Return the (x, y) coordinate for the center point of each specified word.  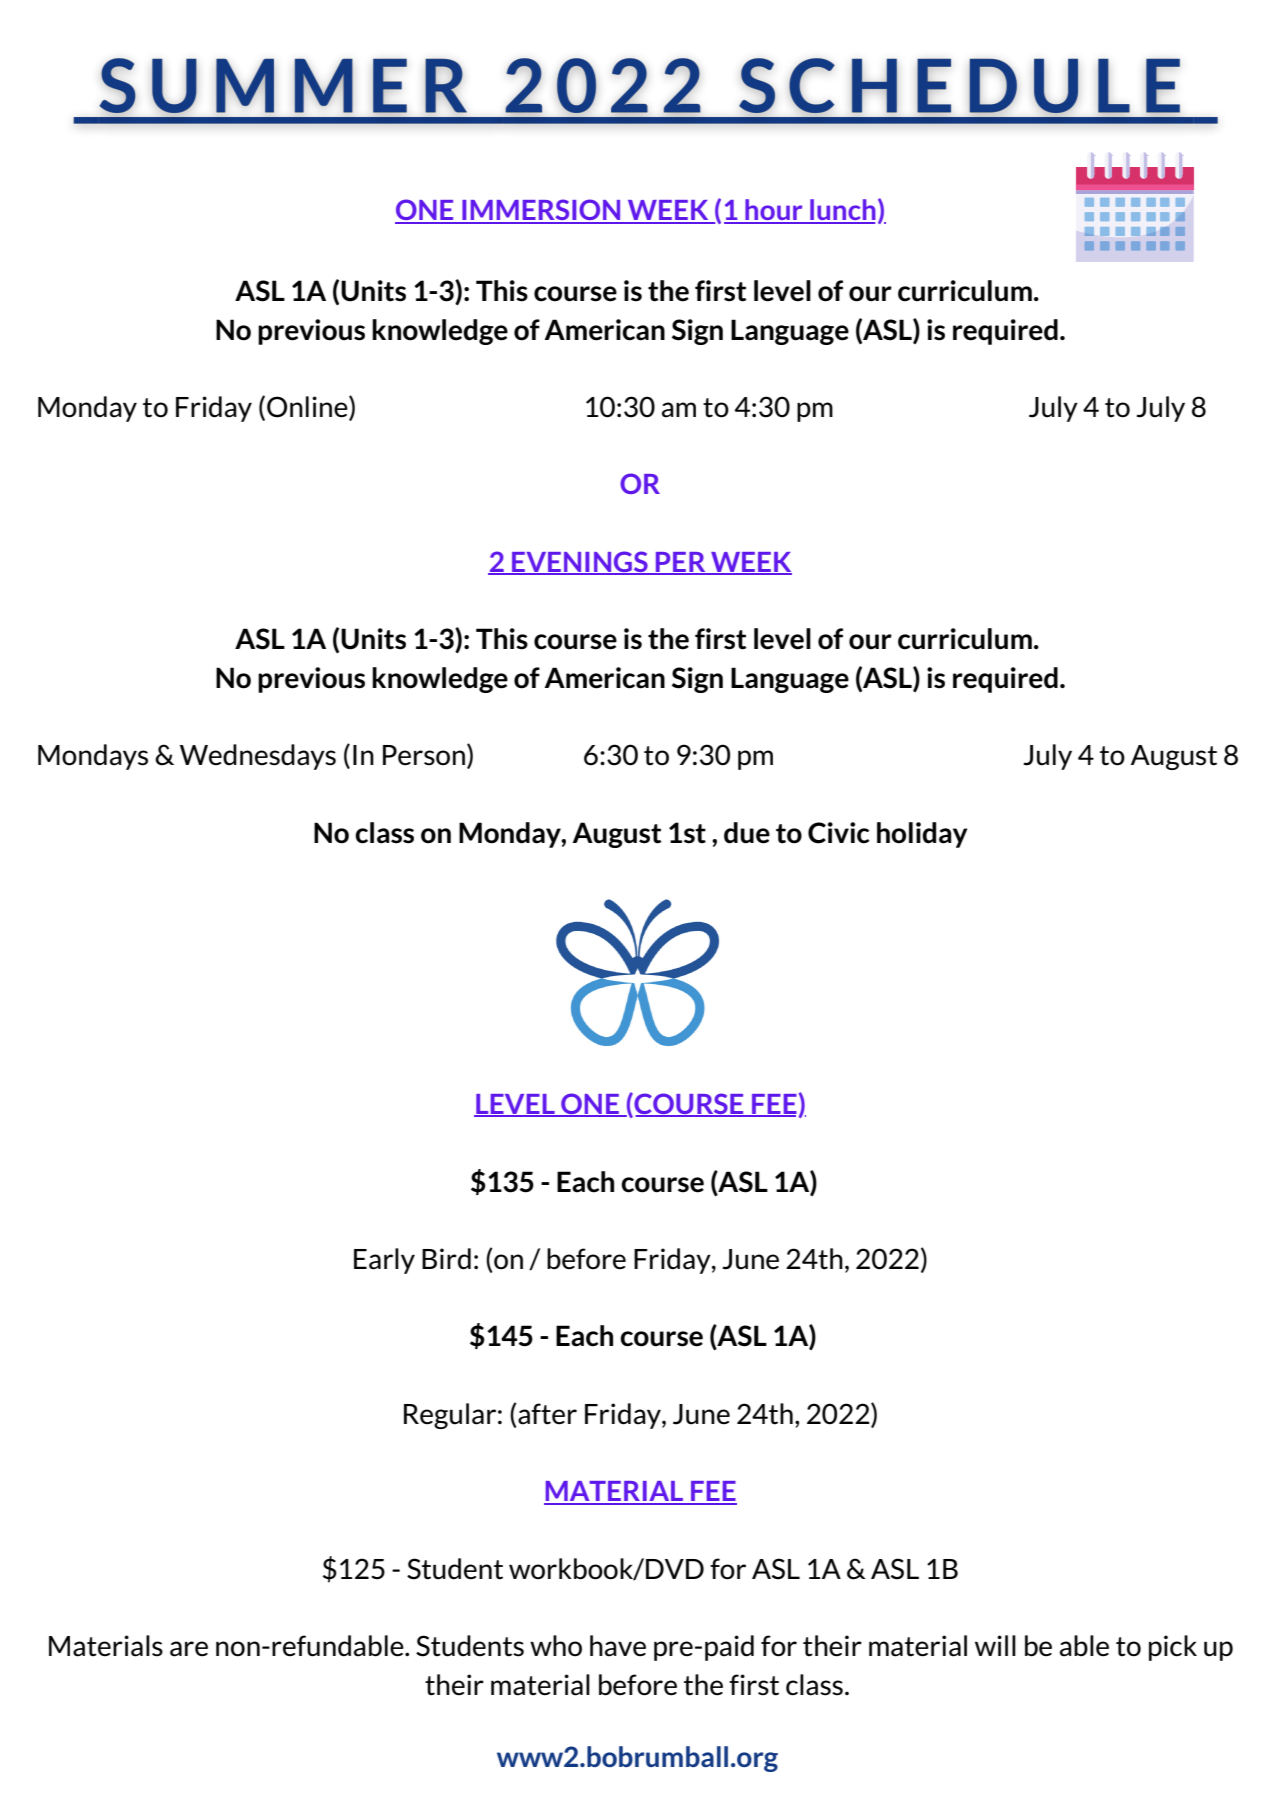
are (189, 1649)
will (995, 1645)
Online (308, 408)
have (618, 1646)
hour (774, 211)
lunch (842, 211)
